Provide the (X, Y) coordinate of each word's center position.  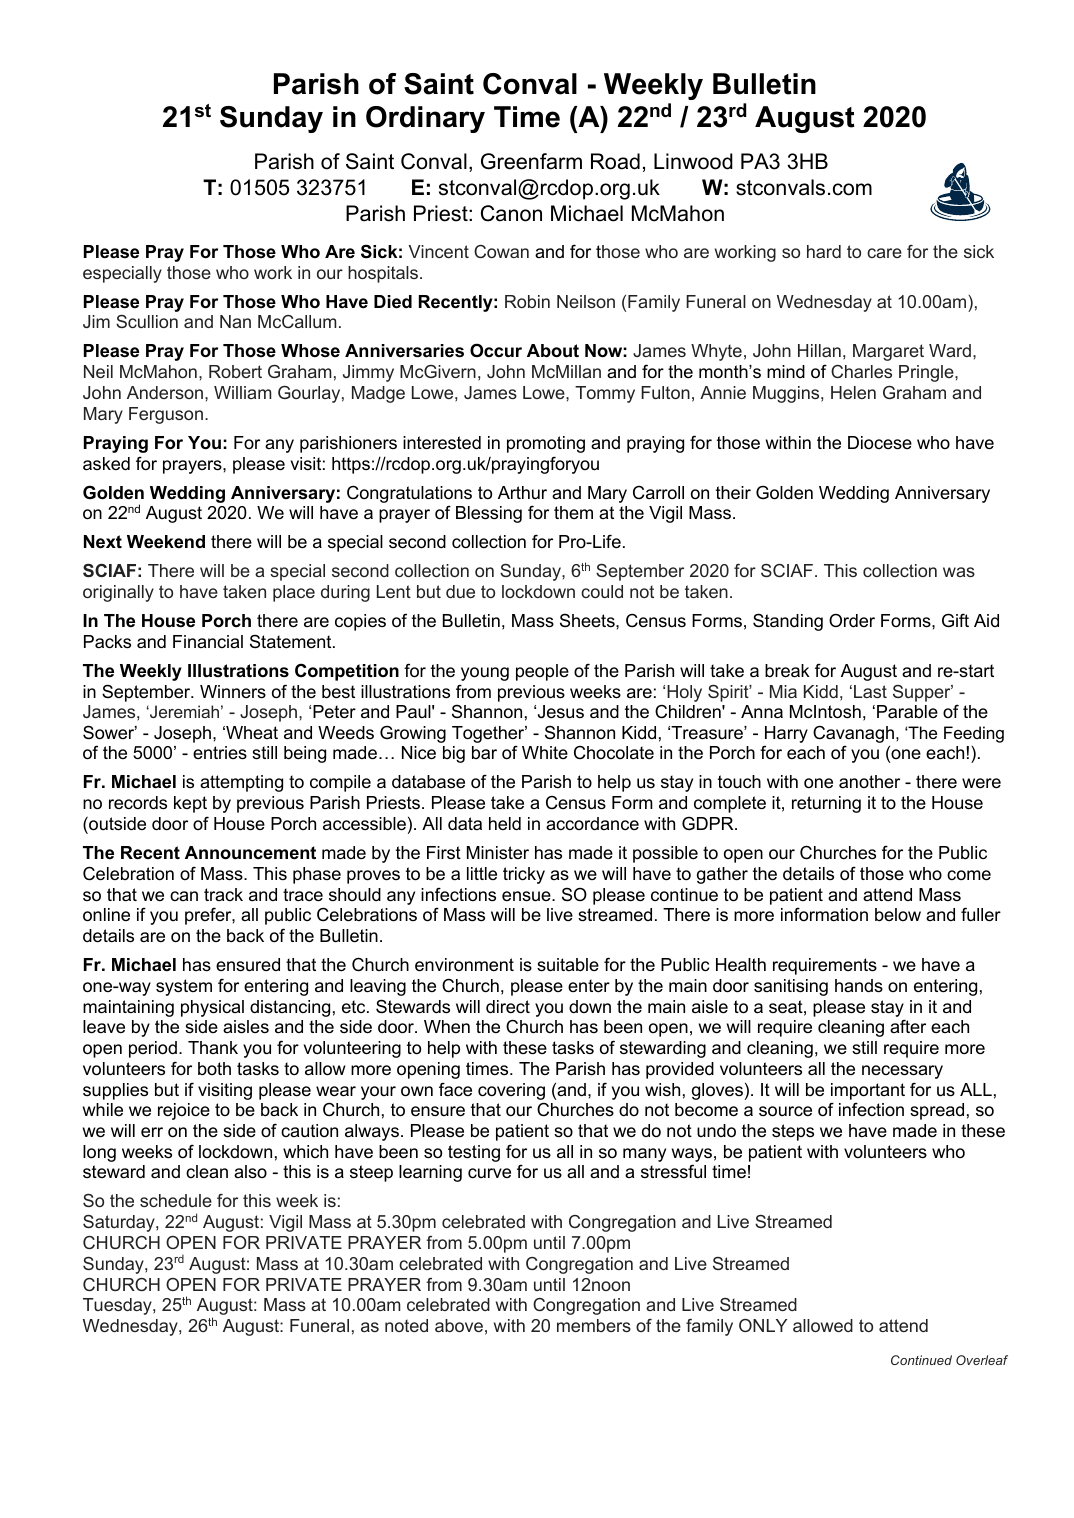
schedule (176, 1200)
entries (220, 753)
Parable (907, 711)
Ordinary (425, 119)
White (545, 752)
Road (615, 161)
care (884, 253)
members (594, 1325)
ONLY (763, 1325)
